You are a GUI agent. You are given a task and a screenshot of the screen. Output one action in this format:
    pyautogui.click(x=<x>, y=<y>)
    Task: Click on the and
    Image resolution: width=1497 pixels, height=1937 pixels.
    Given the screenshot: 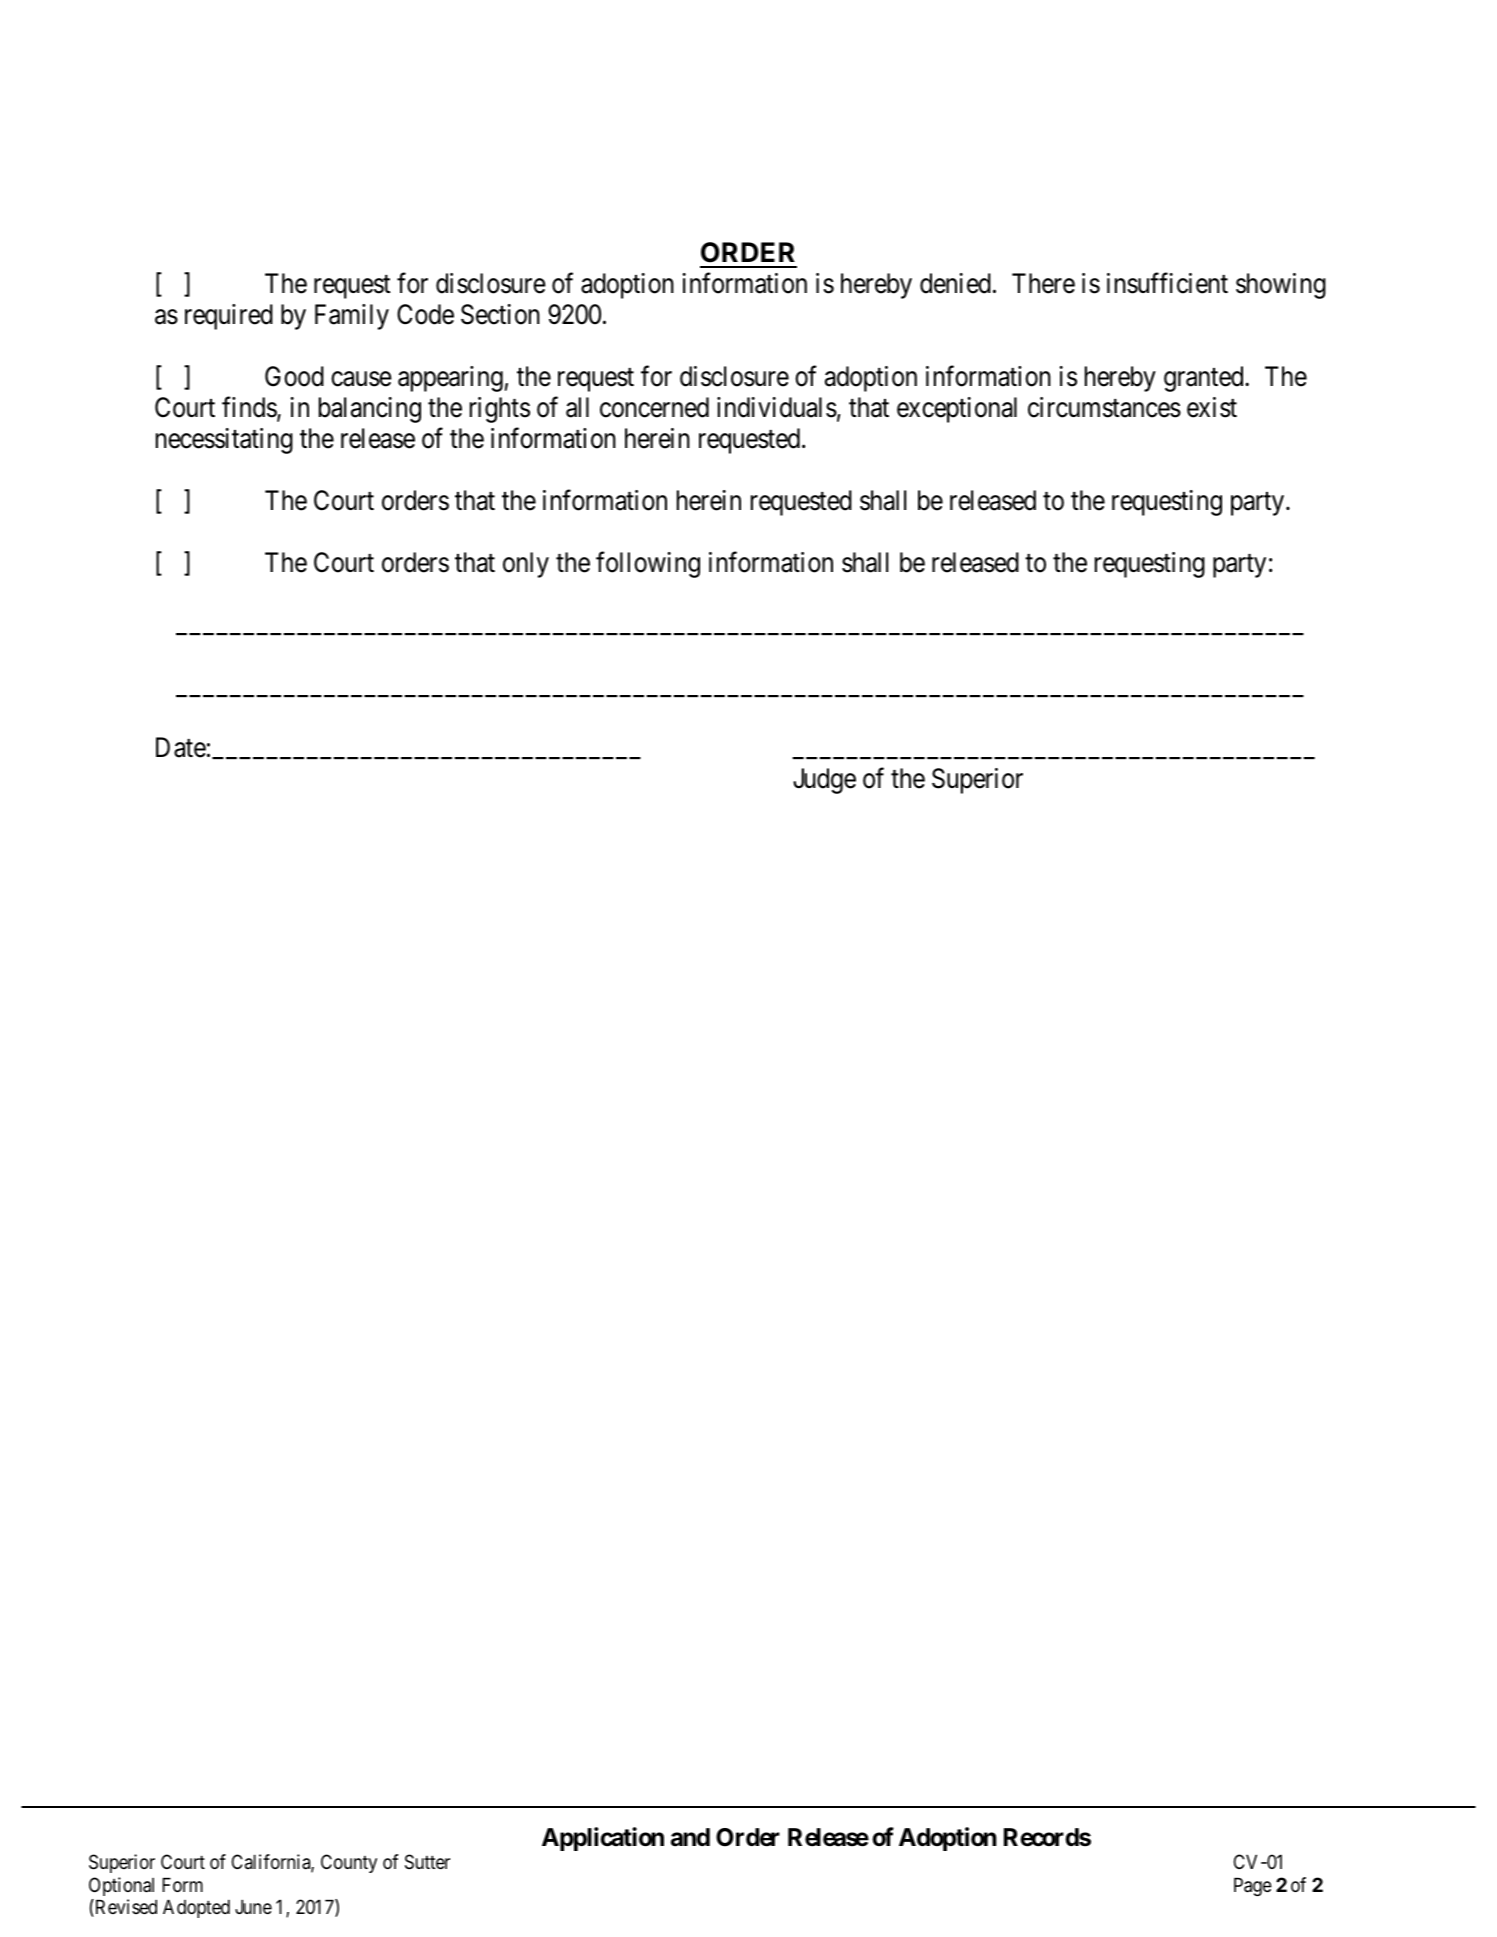 What is the action you would take?
    pyautogui.click(x=690, y=1837)
